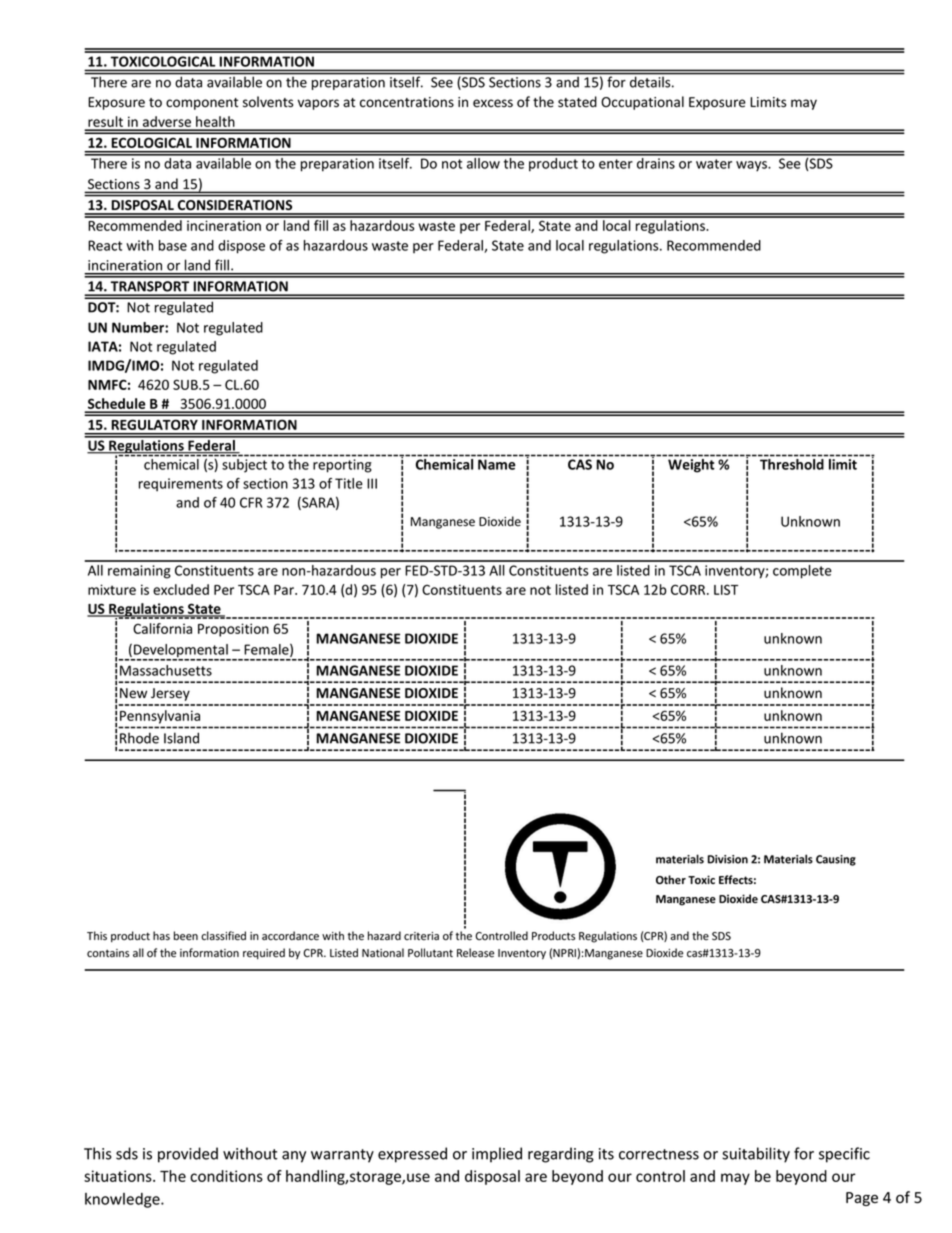 This screenshot has width=952, height=1233. What do you see at coordinates (493, 103) in the screenshot?
I see `excess` at bounding box center [493, 103].
